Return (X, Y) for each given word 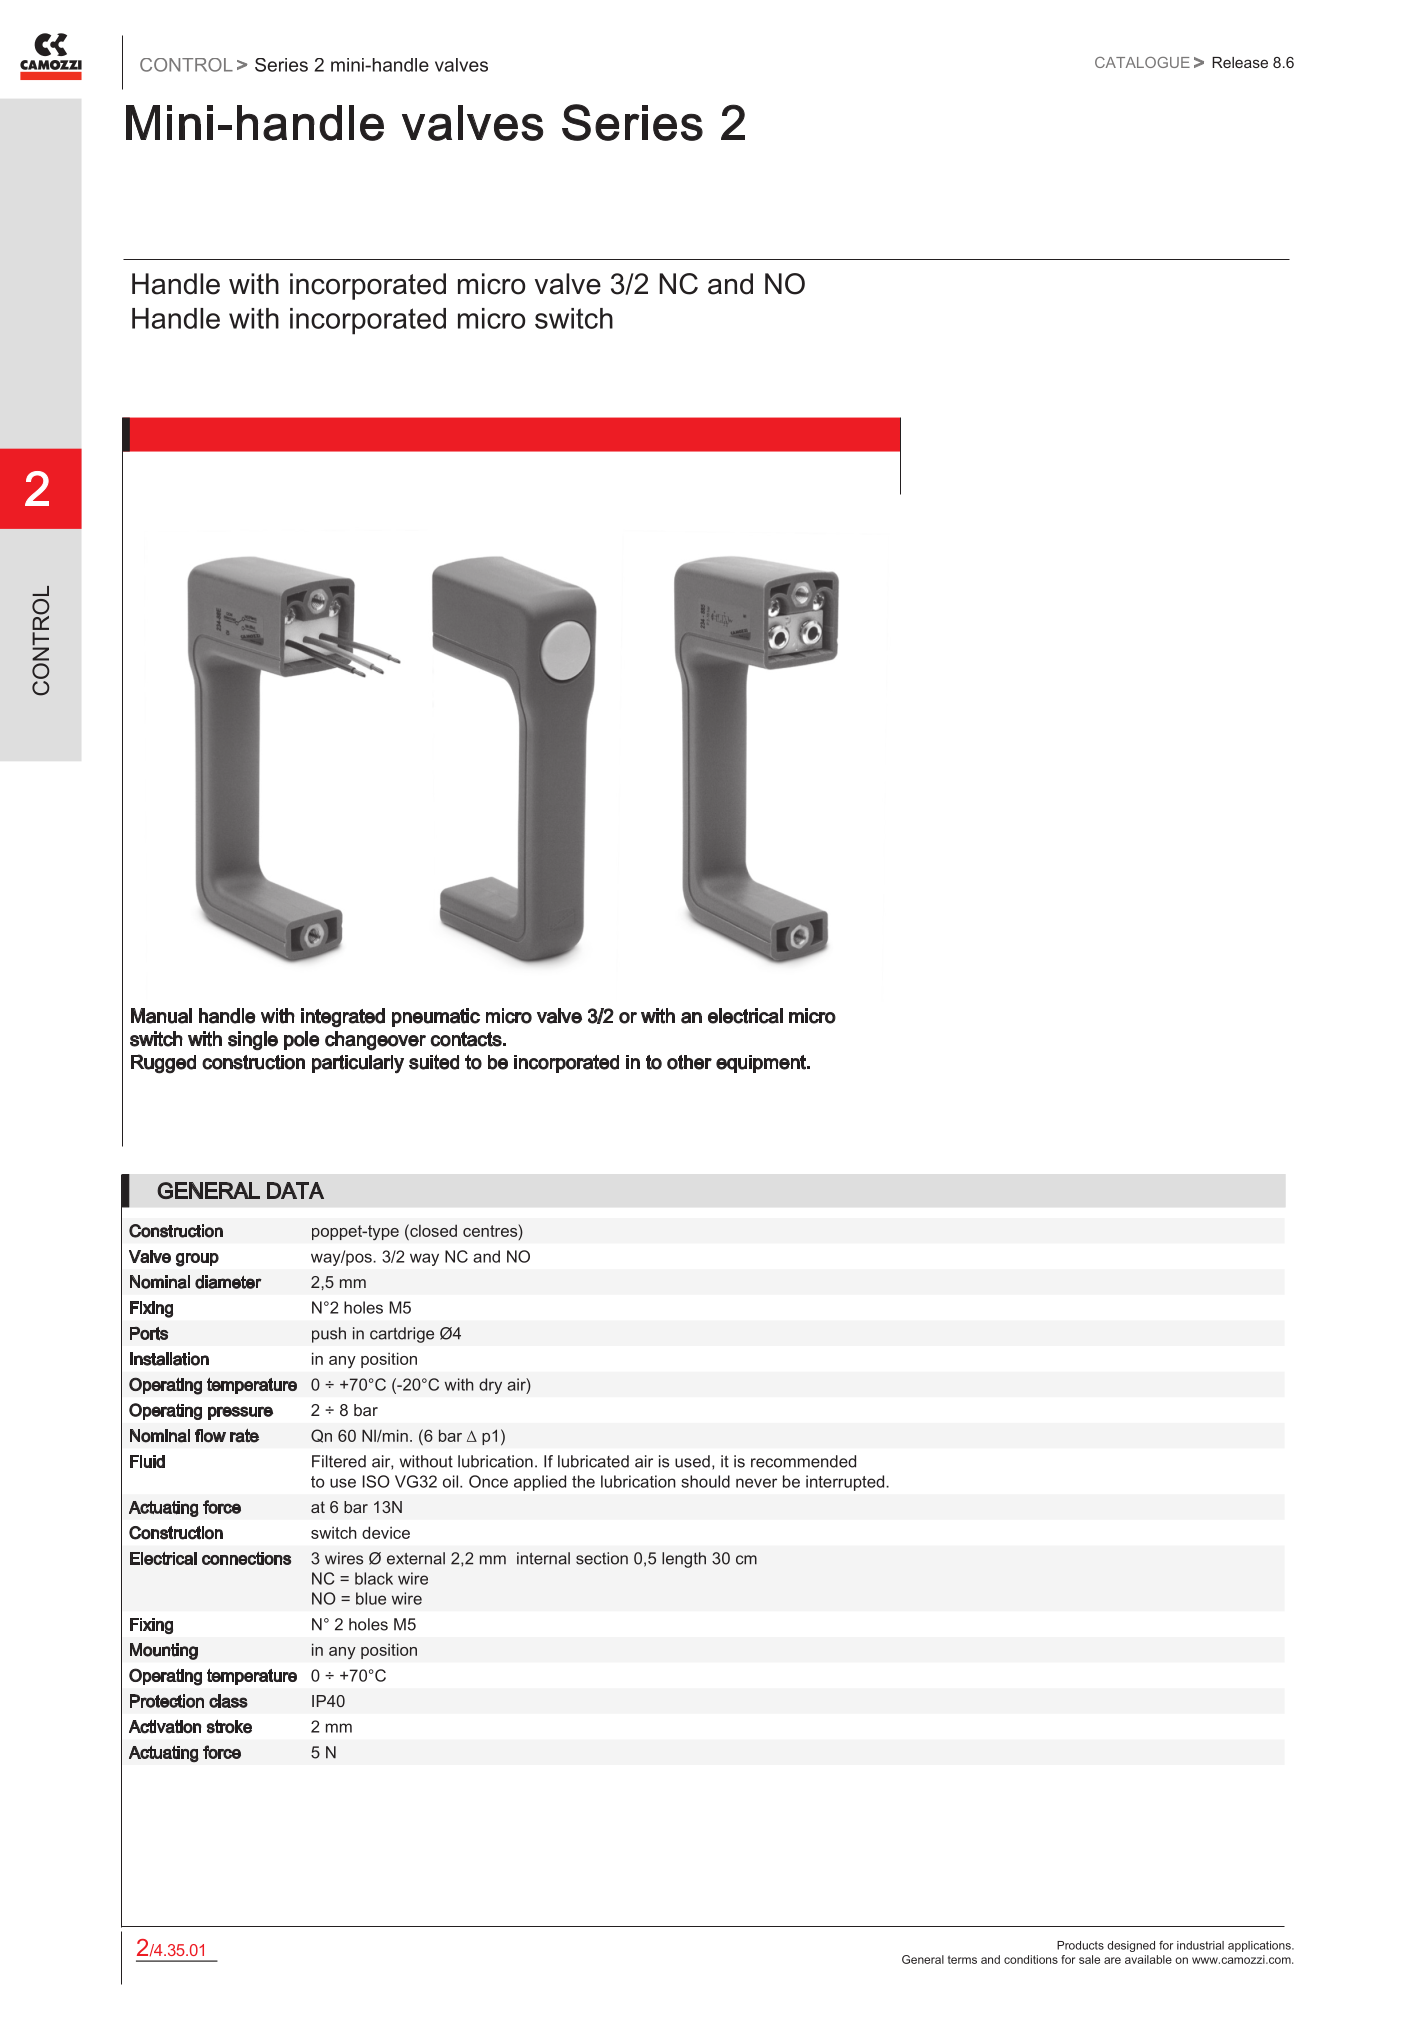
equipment (762, 1064)
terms (962, 1959)
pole (301, 1040)
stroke (229, 1726)
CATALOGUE (1142, 62)
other (689, 1062)
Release (1240, 62)
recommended (803, 1461)
